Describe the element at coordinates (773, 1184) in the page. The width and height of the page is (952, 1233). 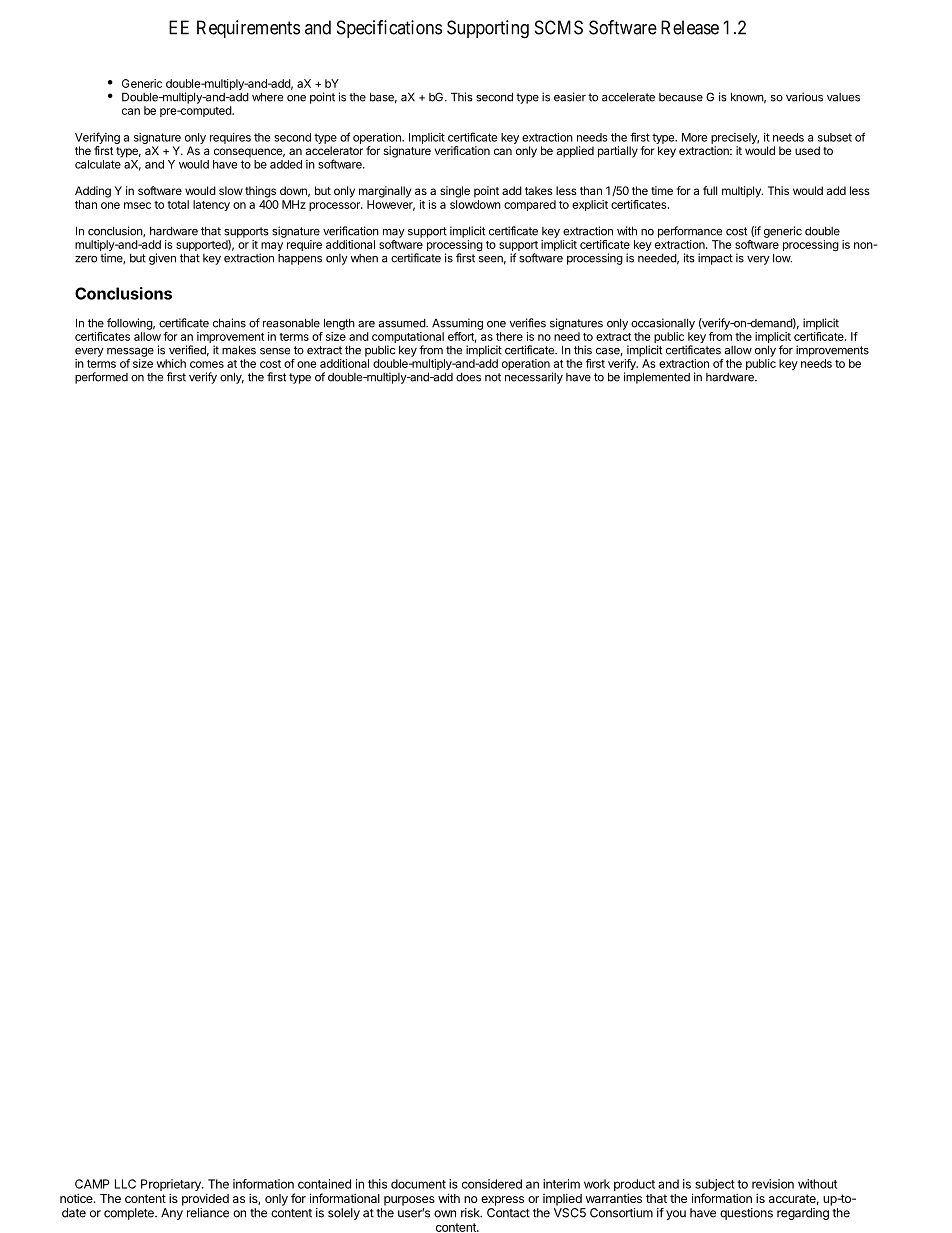
I see `revision` at that location.
